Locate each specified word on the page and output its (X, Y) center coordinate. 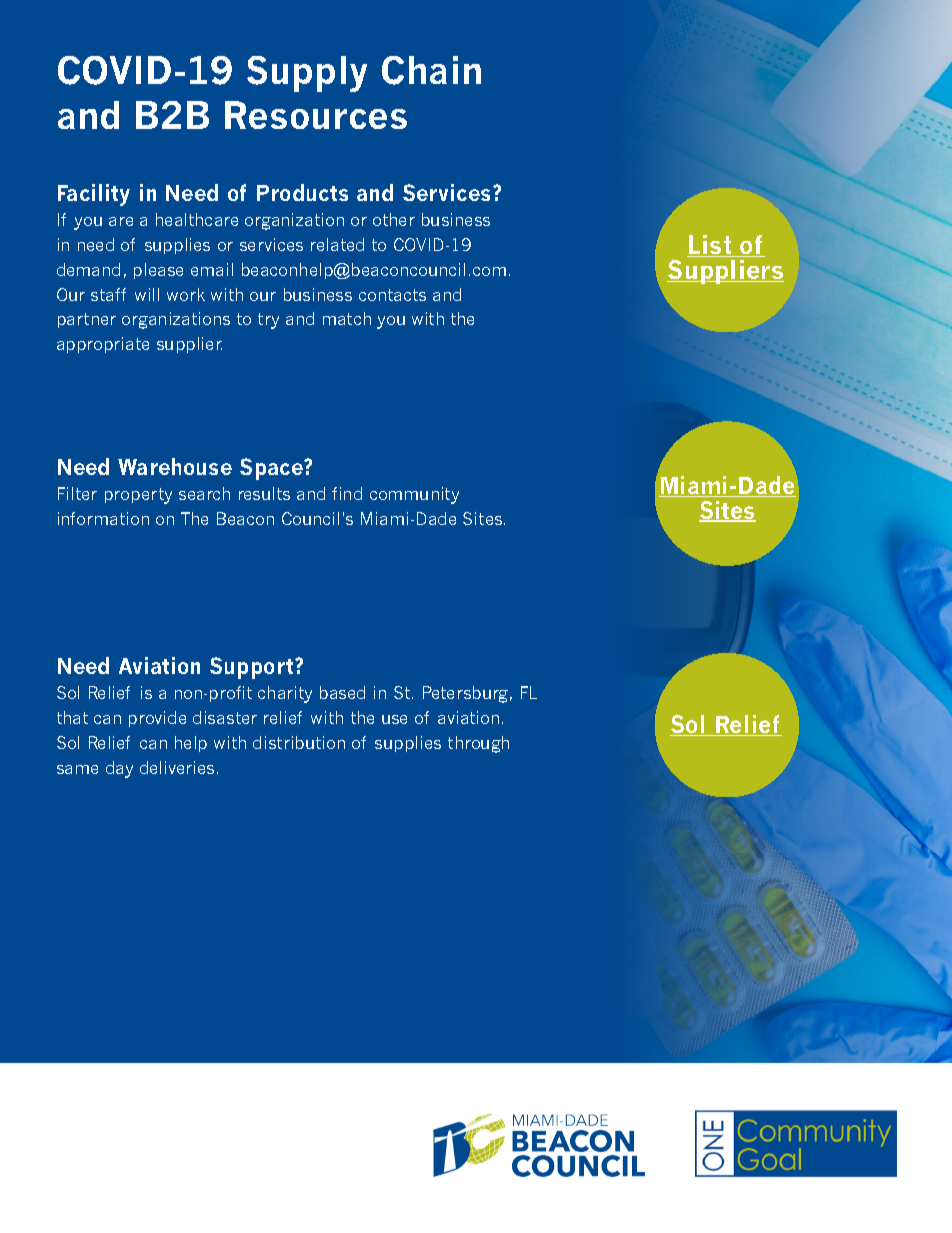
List (710, 246)
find (347, 493)
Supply (307, 74)
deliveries (177, 767)
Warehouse (175, 466)
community (414, 495)
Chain (431, 70)
